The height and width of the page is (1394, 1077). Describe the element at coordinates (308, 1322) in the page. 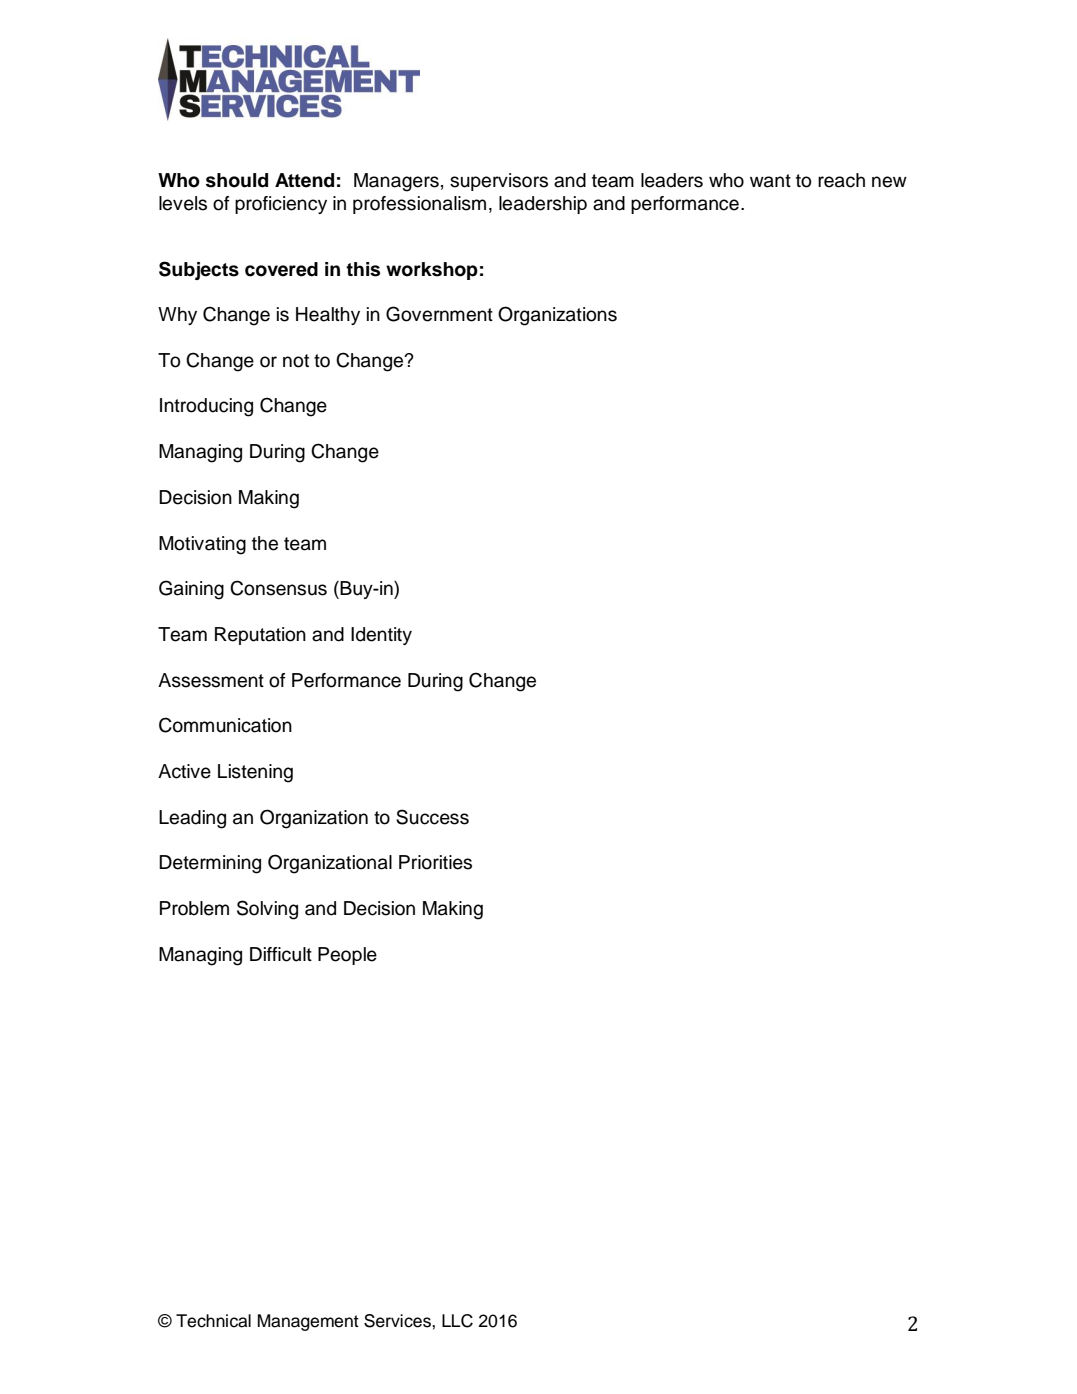

I see `Management` at that location.
